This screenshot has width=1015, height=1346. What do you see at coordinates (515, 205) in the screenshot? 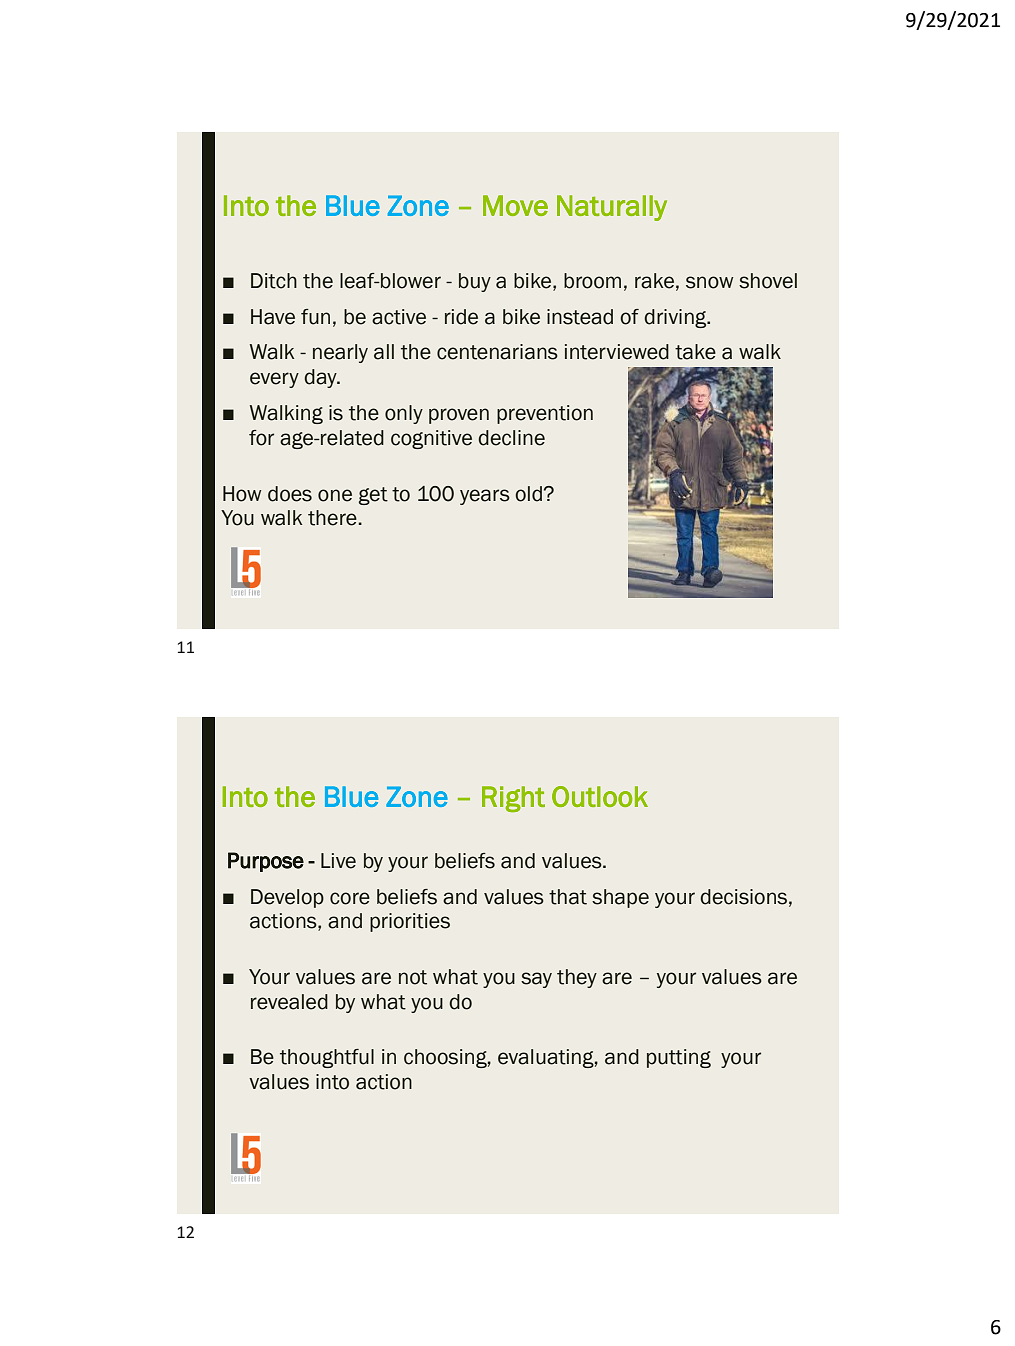
I see `Move` at bounding box center [515, 205].
